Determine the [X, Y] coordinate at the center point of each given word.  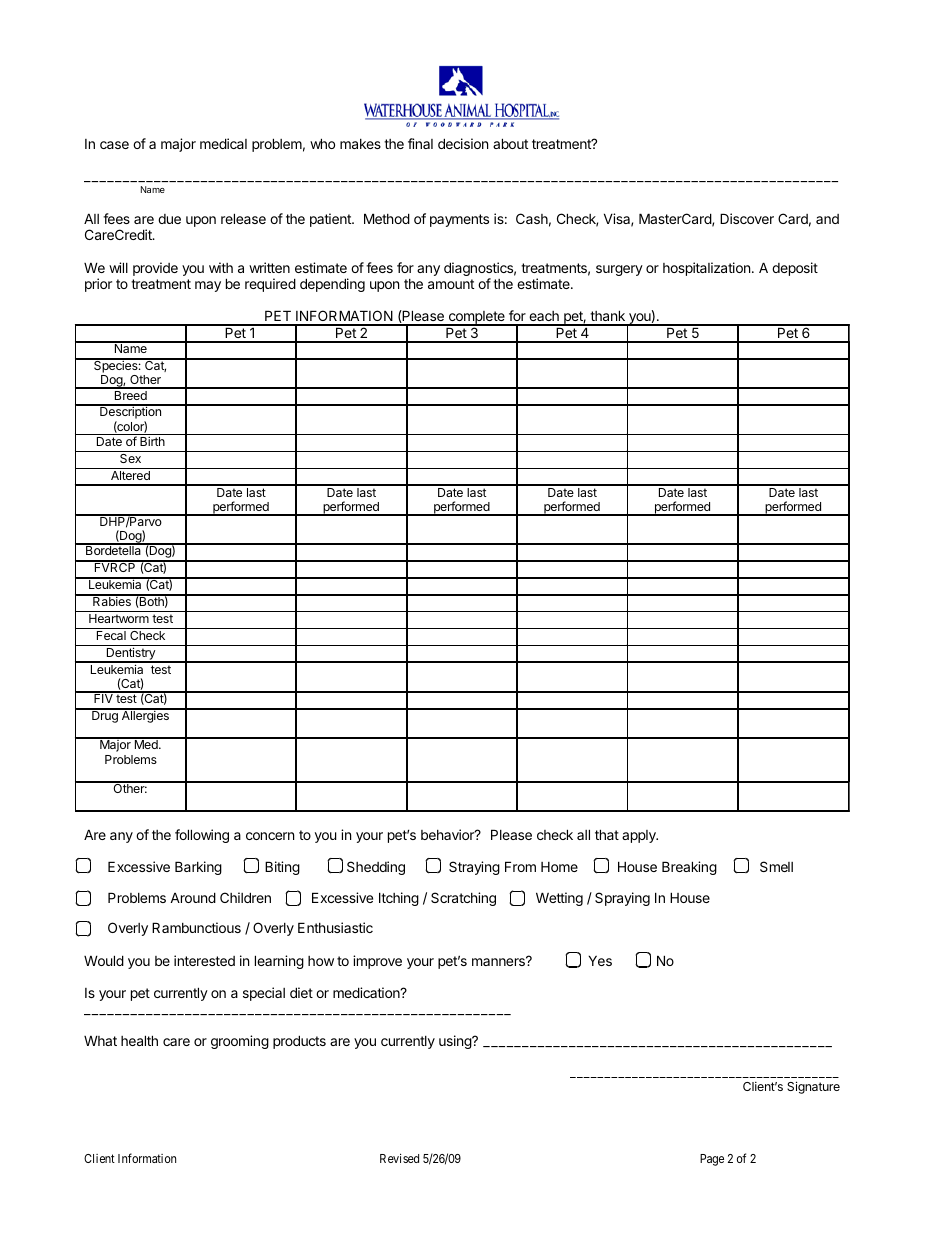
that [607, 834]
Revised [399, 1158]
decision [463, 143]
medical [223, 143]
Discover [747, 218]
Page [712, 1160]
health [139, 1040]
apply [640, 836]
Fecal [111, 635]
